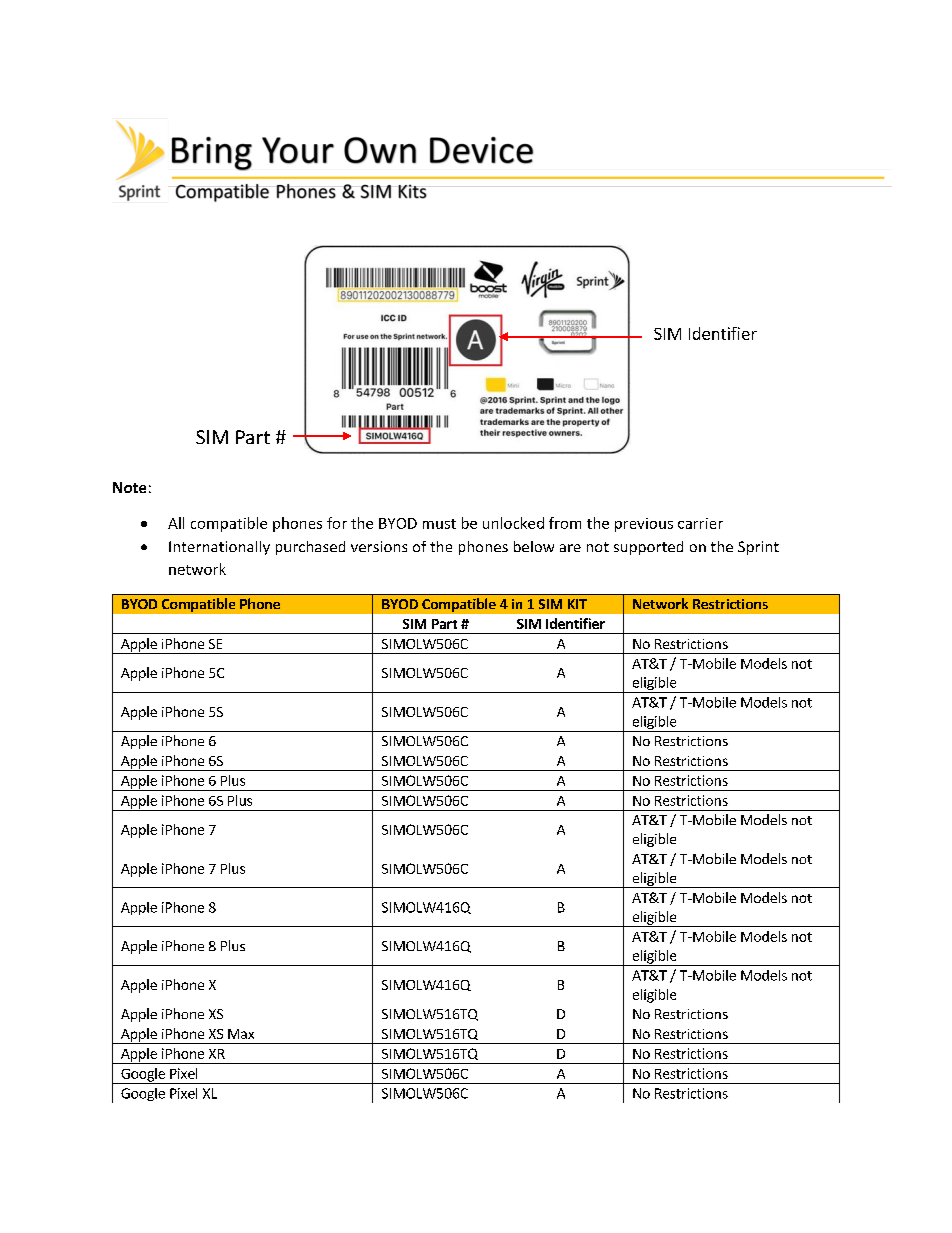  Describe the element at coordinates (379, 546) in the document. I see `versions` at that location.
